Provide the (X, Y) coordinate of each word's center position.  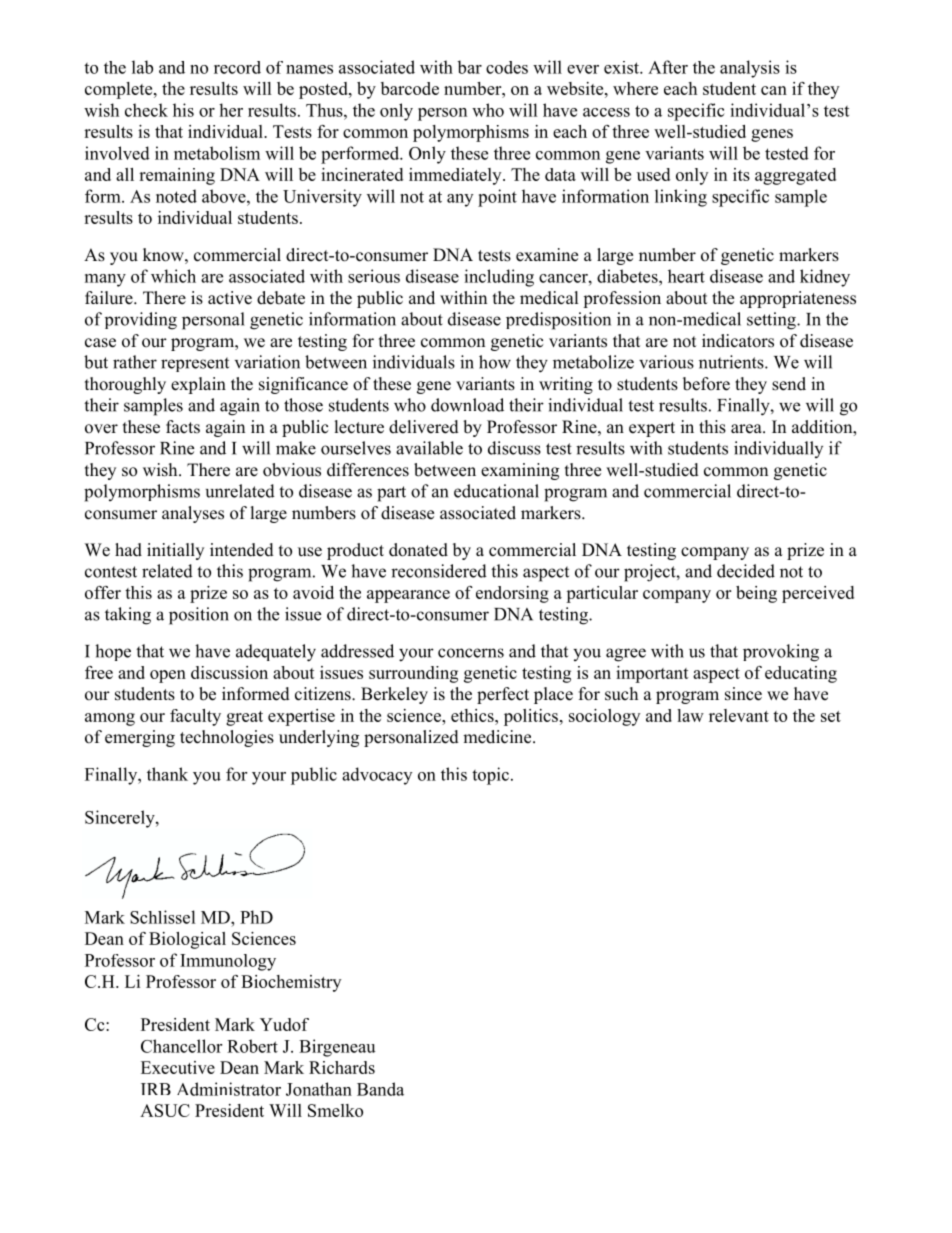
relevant (739, 715)
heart (686, 276)
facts (183, 427)
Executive (178, 1067)
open (168, 676)
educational (496, 491)
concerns (471, 653)
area (747, 429)
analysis (750, 69)
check (146, 110)
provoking (781, 653)
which (173, 276)
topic (490, 776)
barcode (410, 88)
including (499, 278)
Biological (187, 940)
